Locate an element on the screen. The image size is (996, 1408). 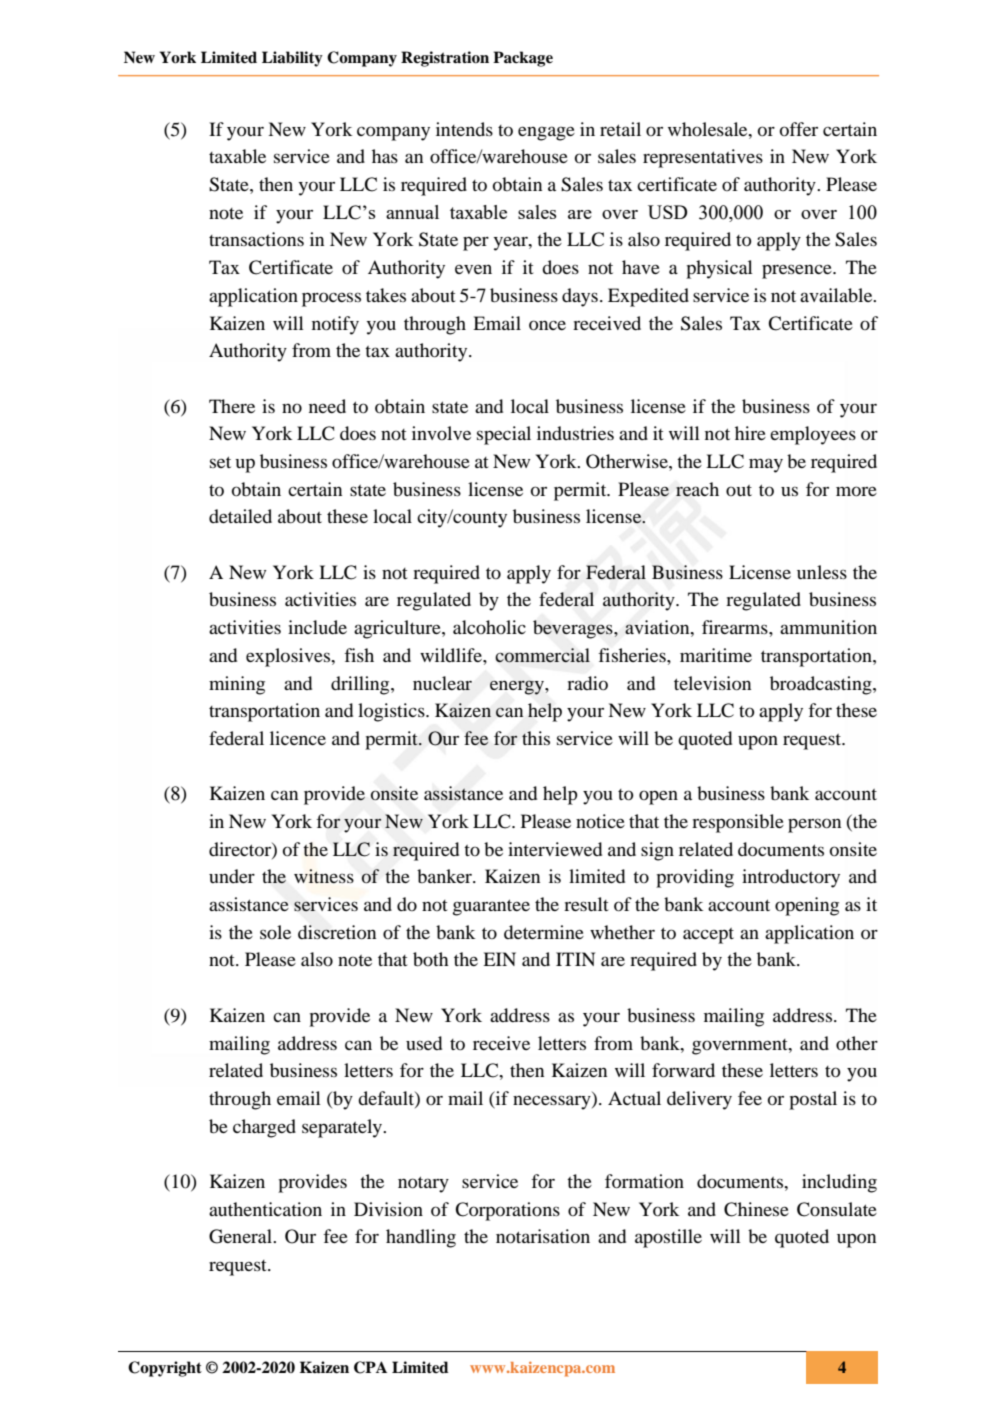
Package is located at coordinates (523, 59).
